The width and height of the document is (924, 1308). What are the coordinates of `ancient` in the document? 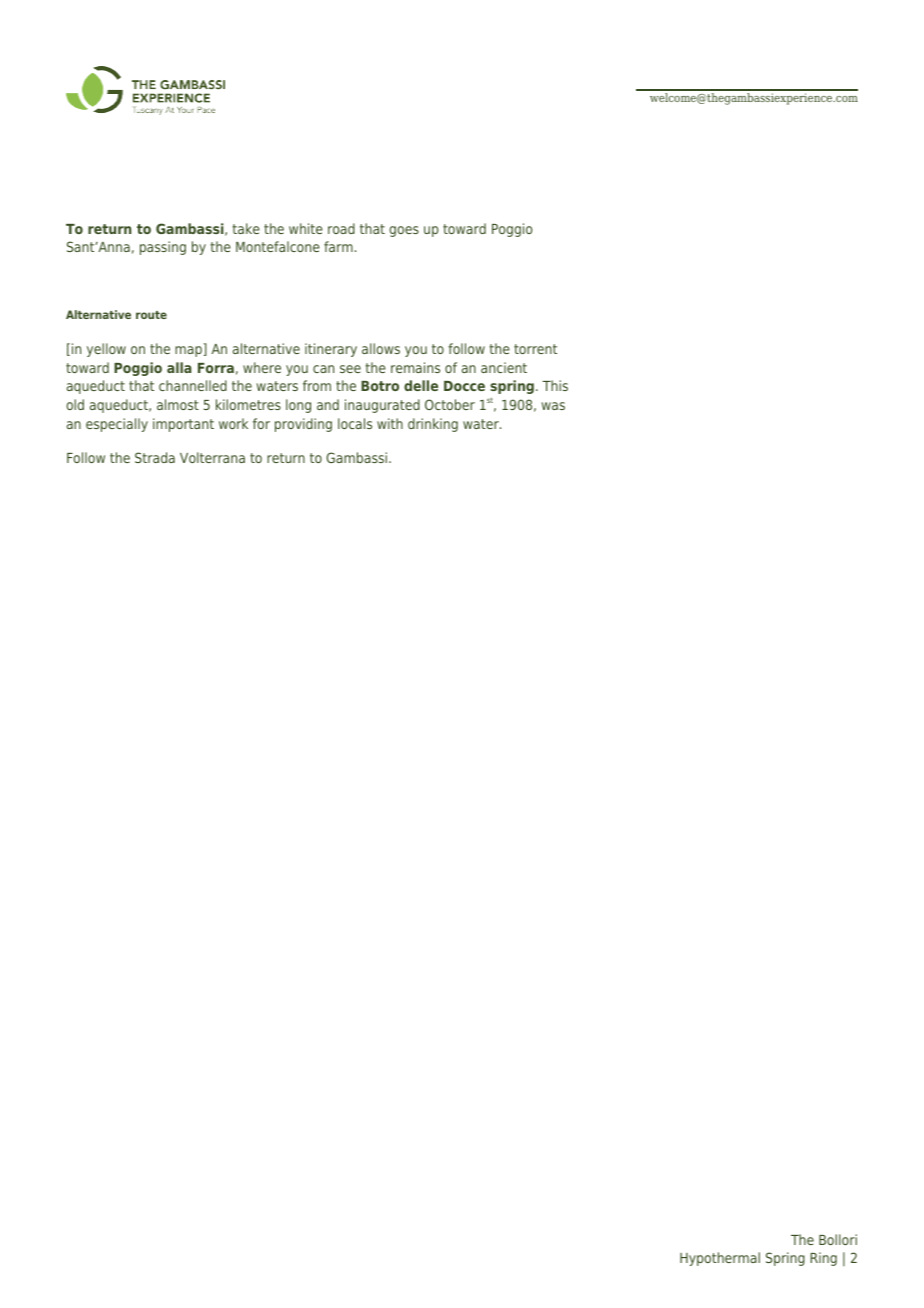 It's located at (504, 367).
